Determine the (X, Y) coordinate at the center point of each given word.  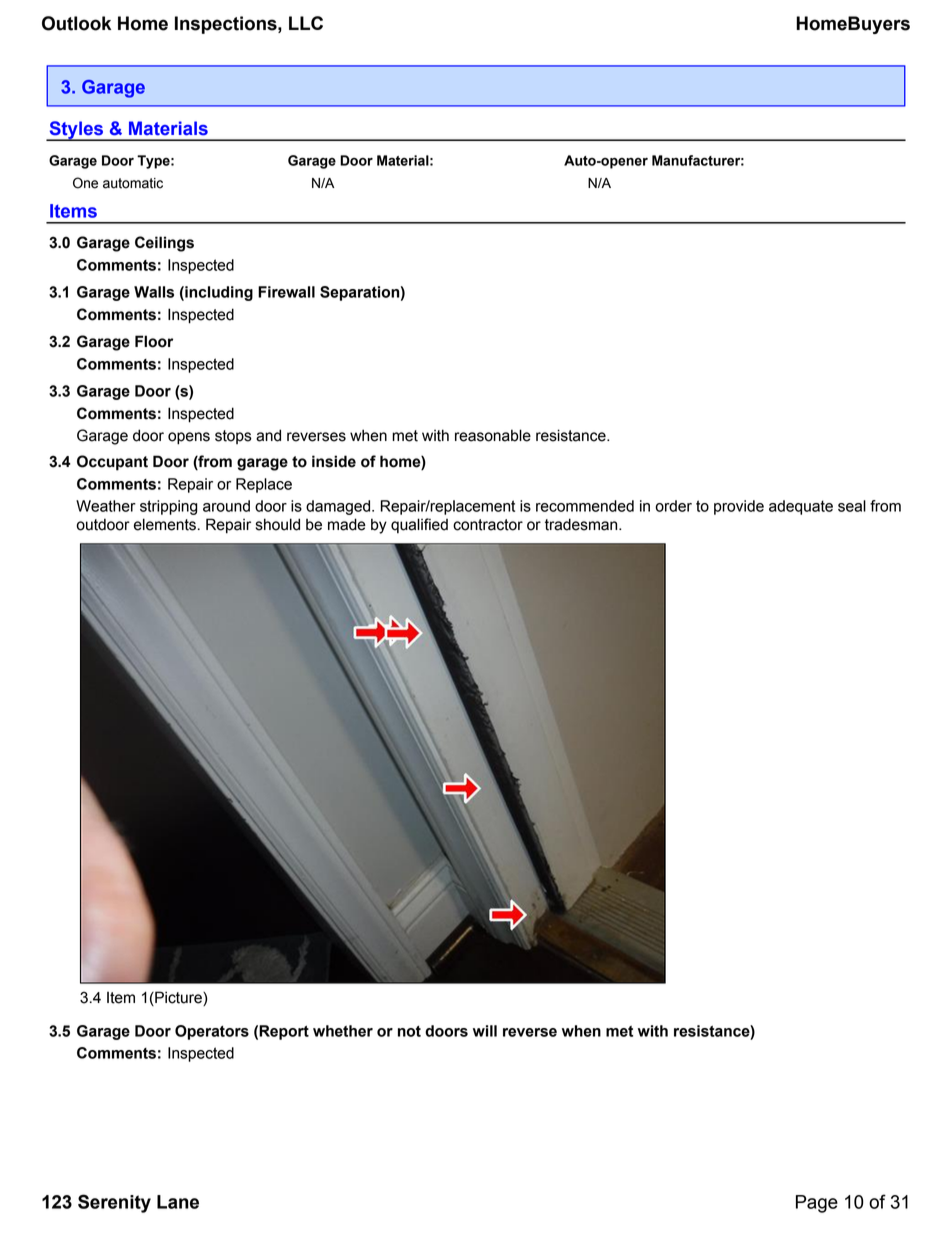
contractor (488, 525)
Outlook (76, 23)
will (485, 1031)
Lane (178, 1202)
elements (165, 524)
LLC (306, 23)
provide (739, 507)
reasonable (493, 435)
